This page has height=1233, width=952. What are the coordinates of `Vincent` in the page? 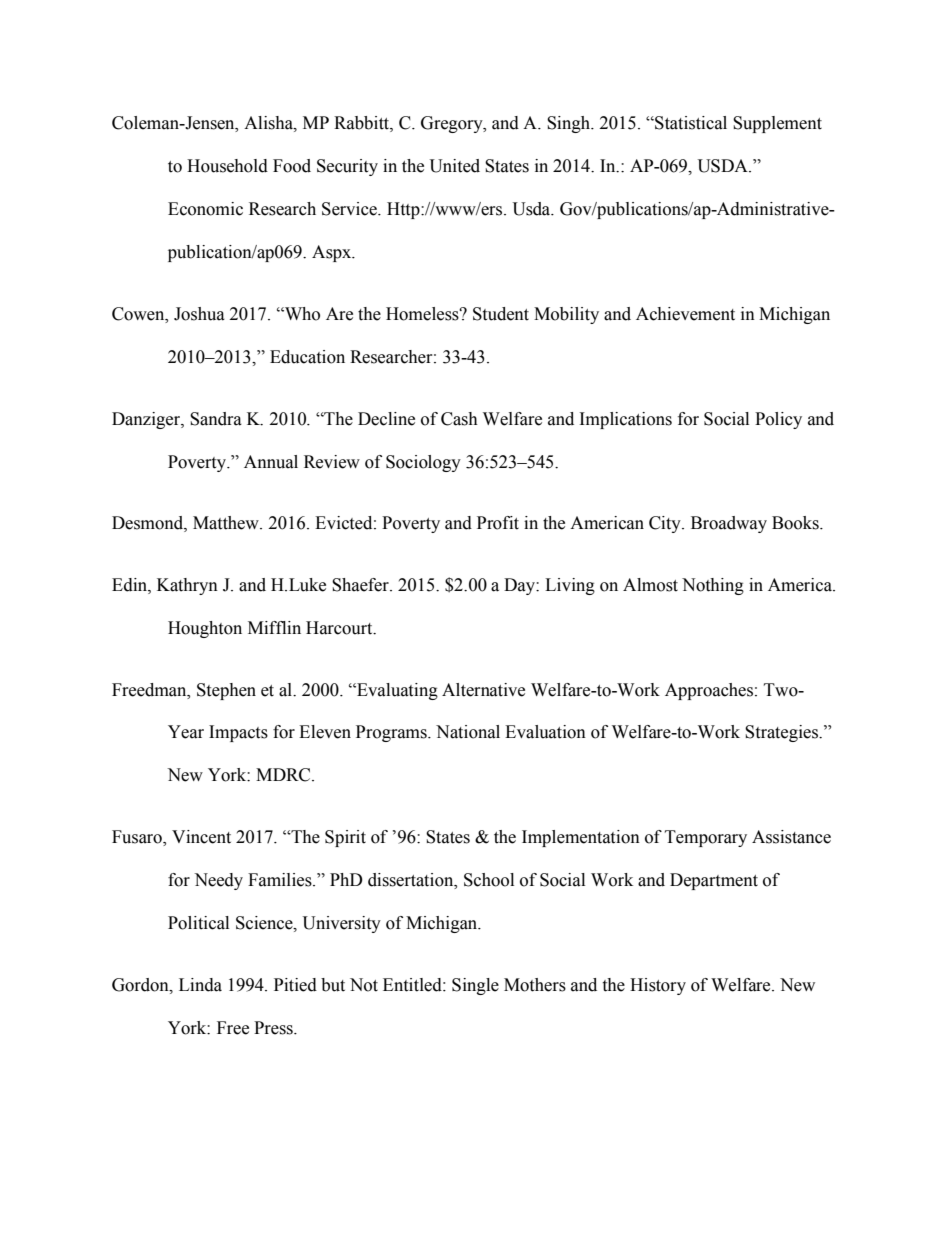 It's located at (201, 837).
